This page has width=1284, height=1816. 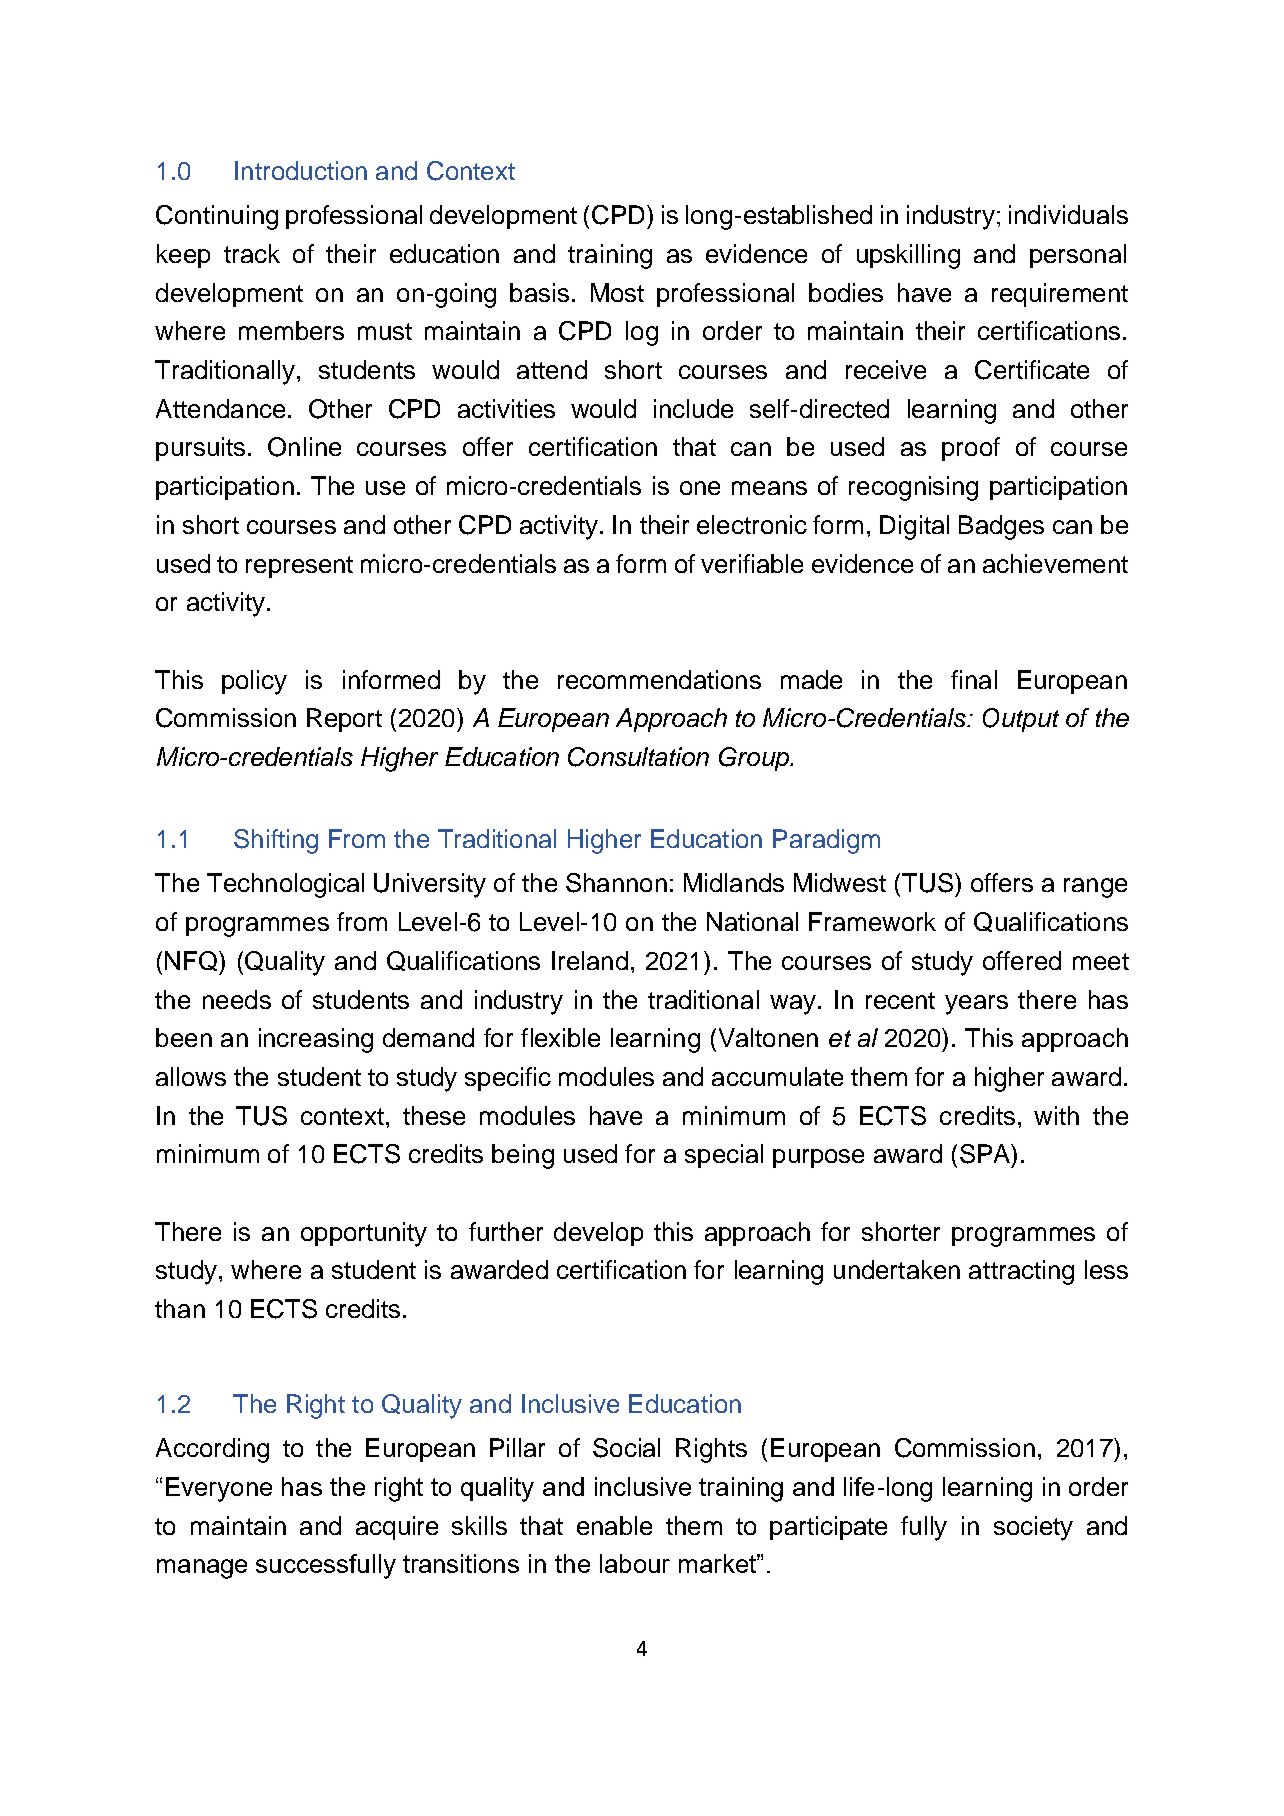 I want to click on Technological, so click(x=285, y=885).
